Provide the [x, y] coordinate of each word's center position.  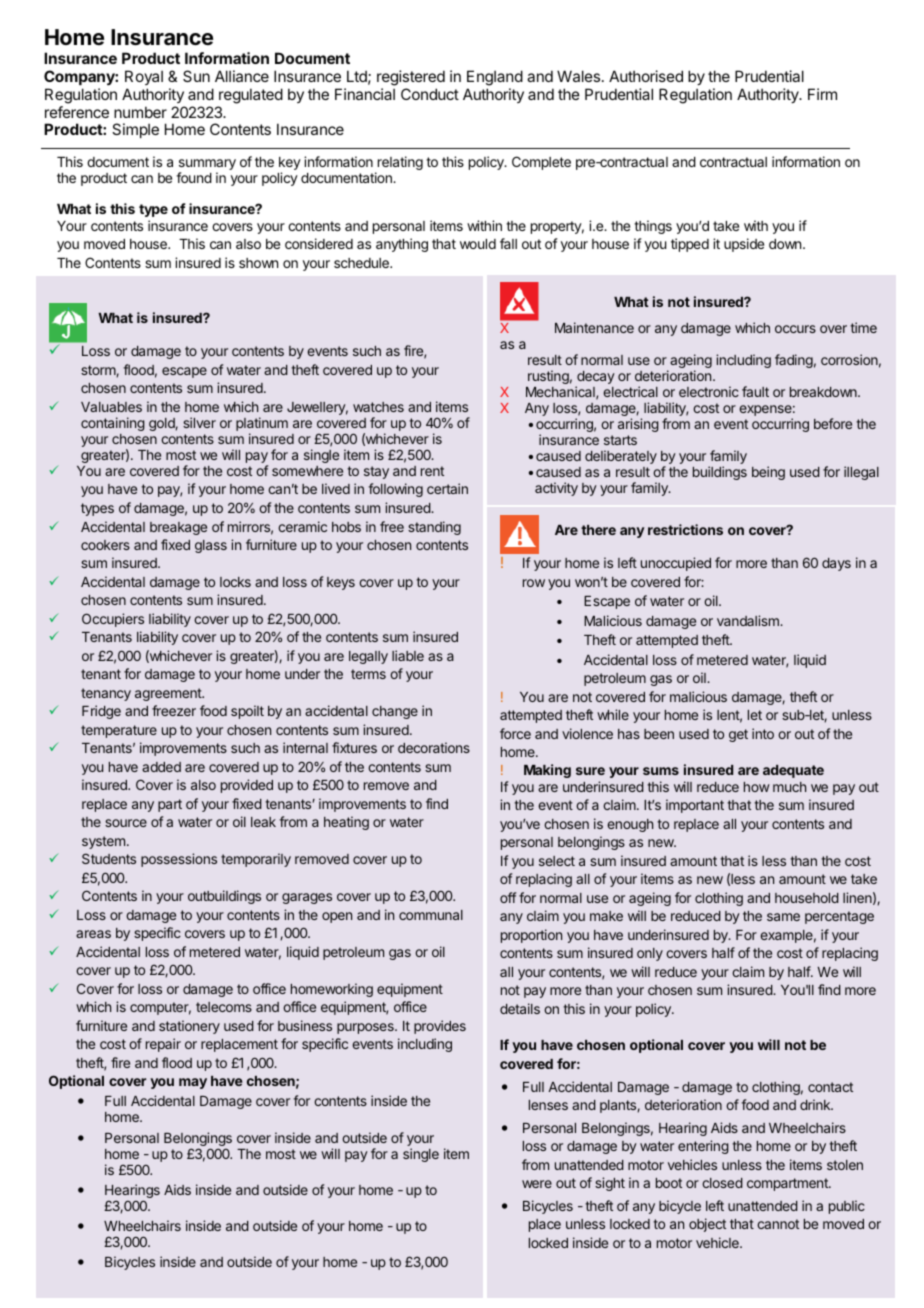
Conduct [430, 94]
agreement [169, 694]
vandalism [749, 620]
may [193, 1083]
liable [408, 655]
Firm [822, 94]
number [140, 112]
